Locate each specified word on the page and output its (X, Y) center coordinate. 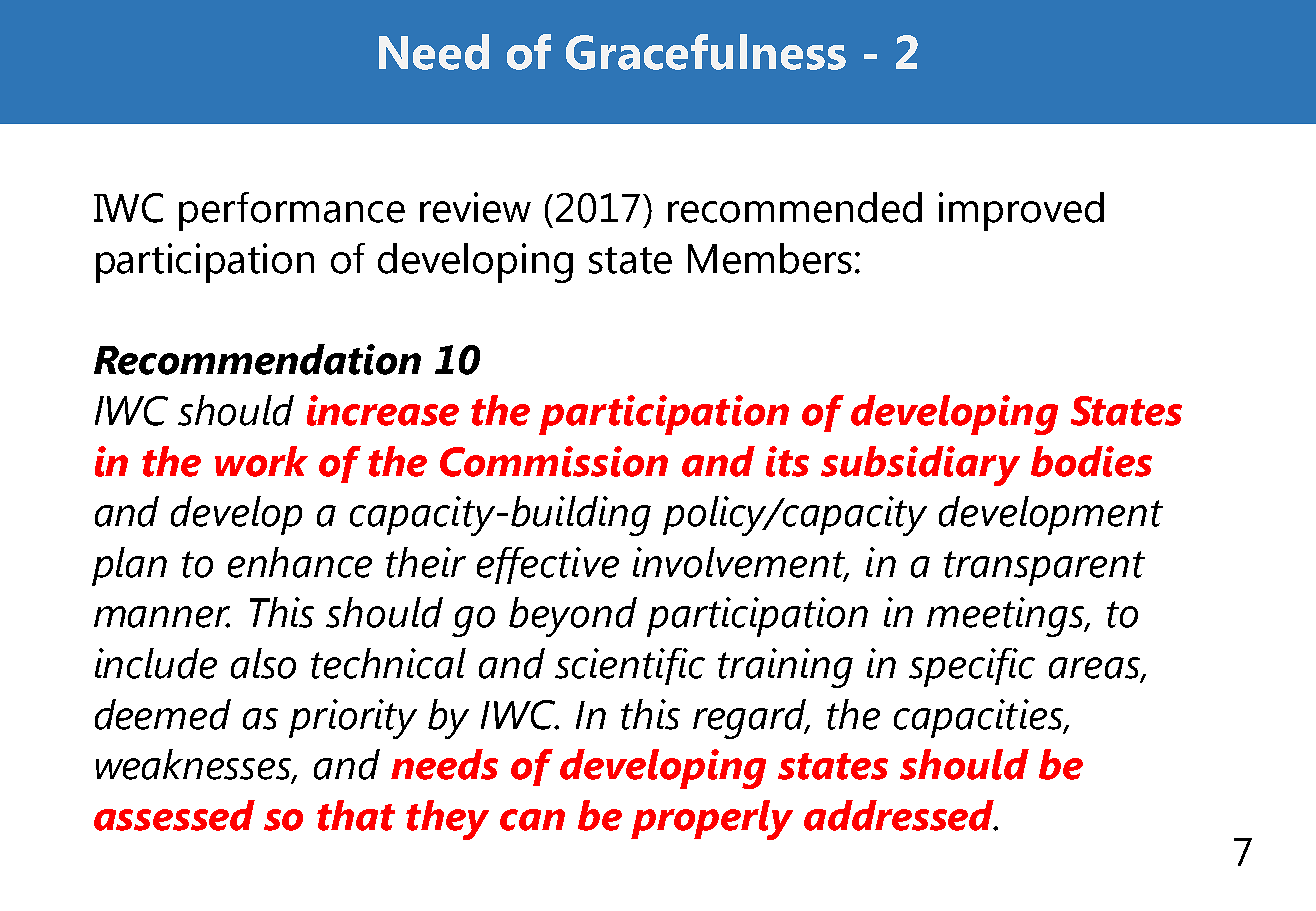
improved (1021, 211)
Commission (554, 461)
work (261, 461)
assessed (174, 815)
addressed (900, 815)
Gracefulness (706, 52)
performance (292, 211)
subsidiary (920, 466)
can (532, 820)
